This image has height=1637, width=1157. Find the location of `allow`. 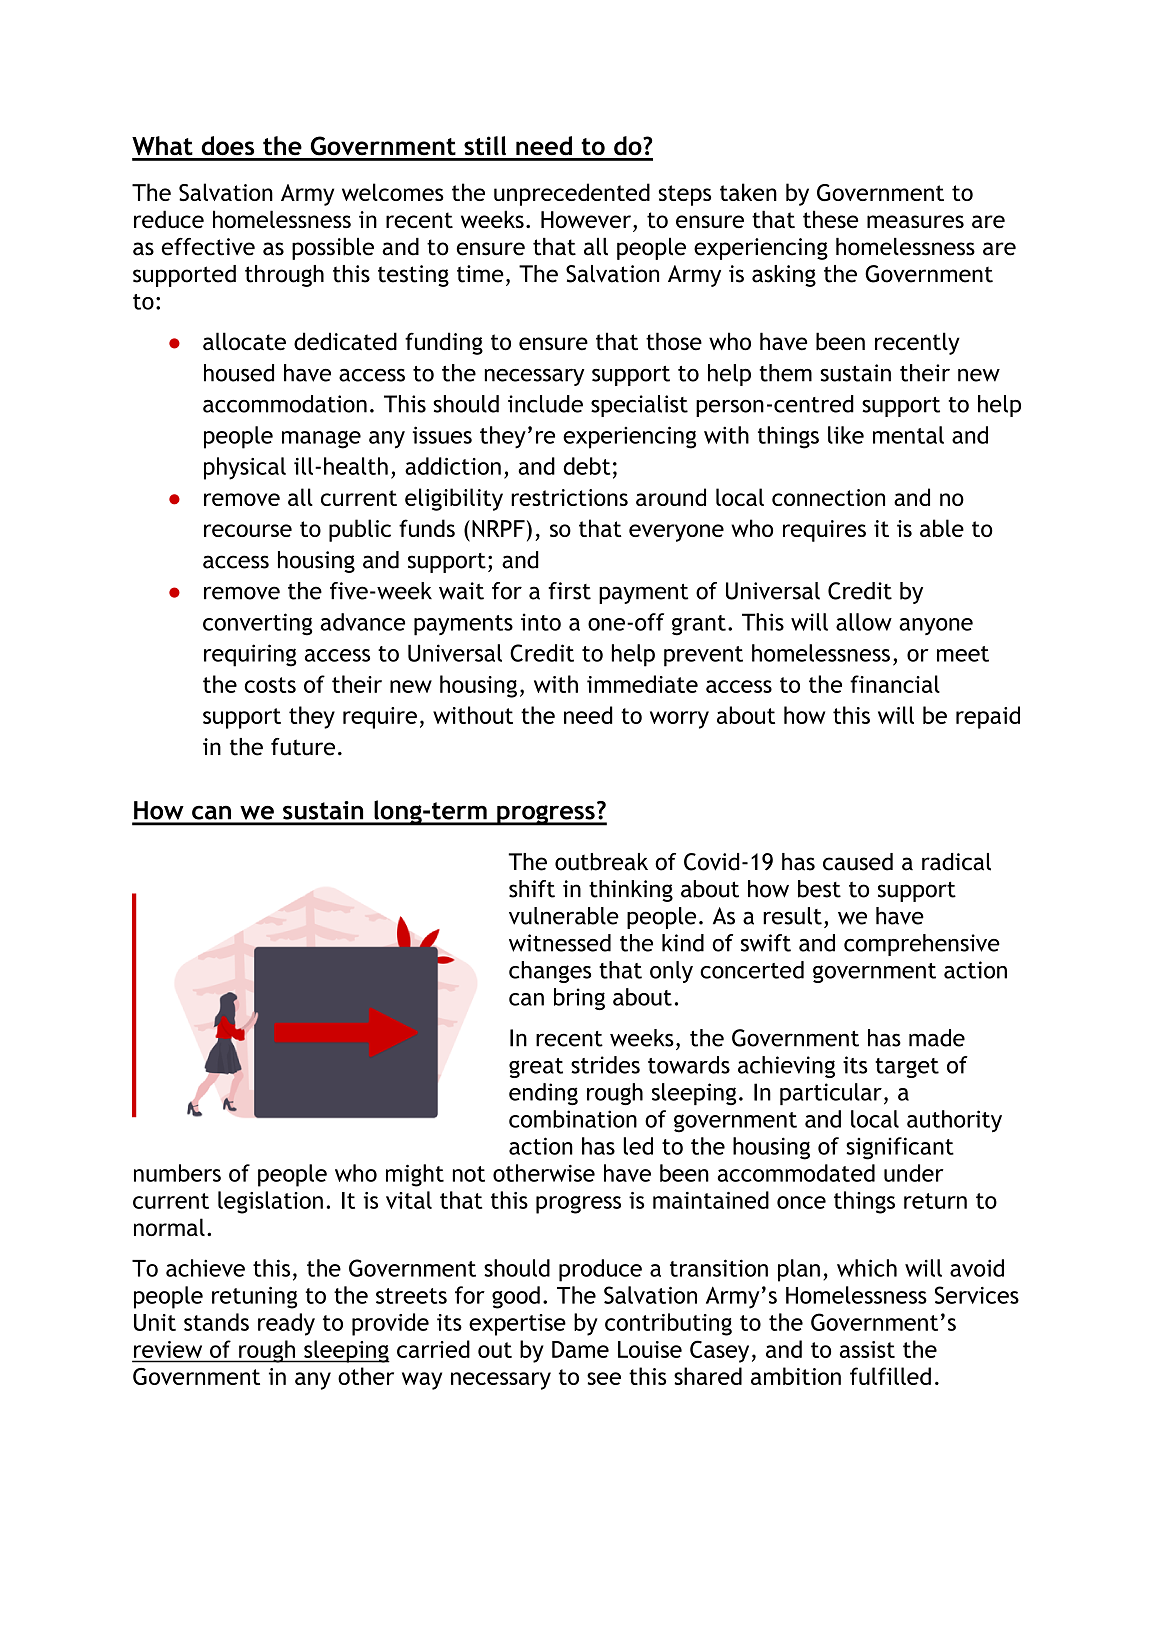

allow is located at coordinates (864, 622).
